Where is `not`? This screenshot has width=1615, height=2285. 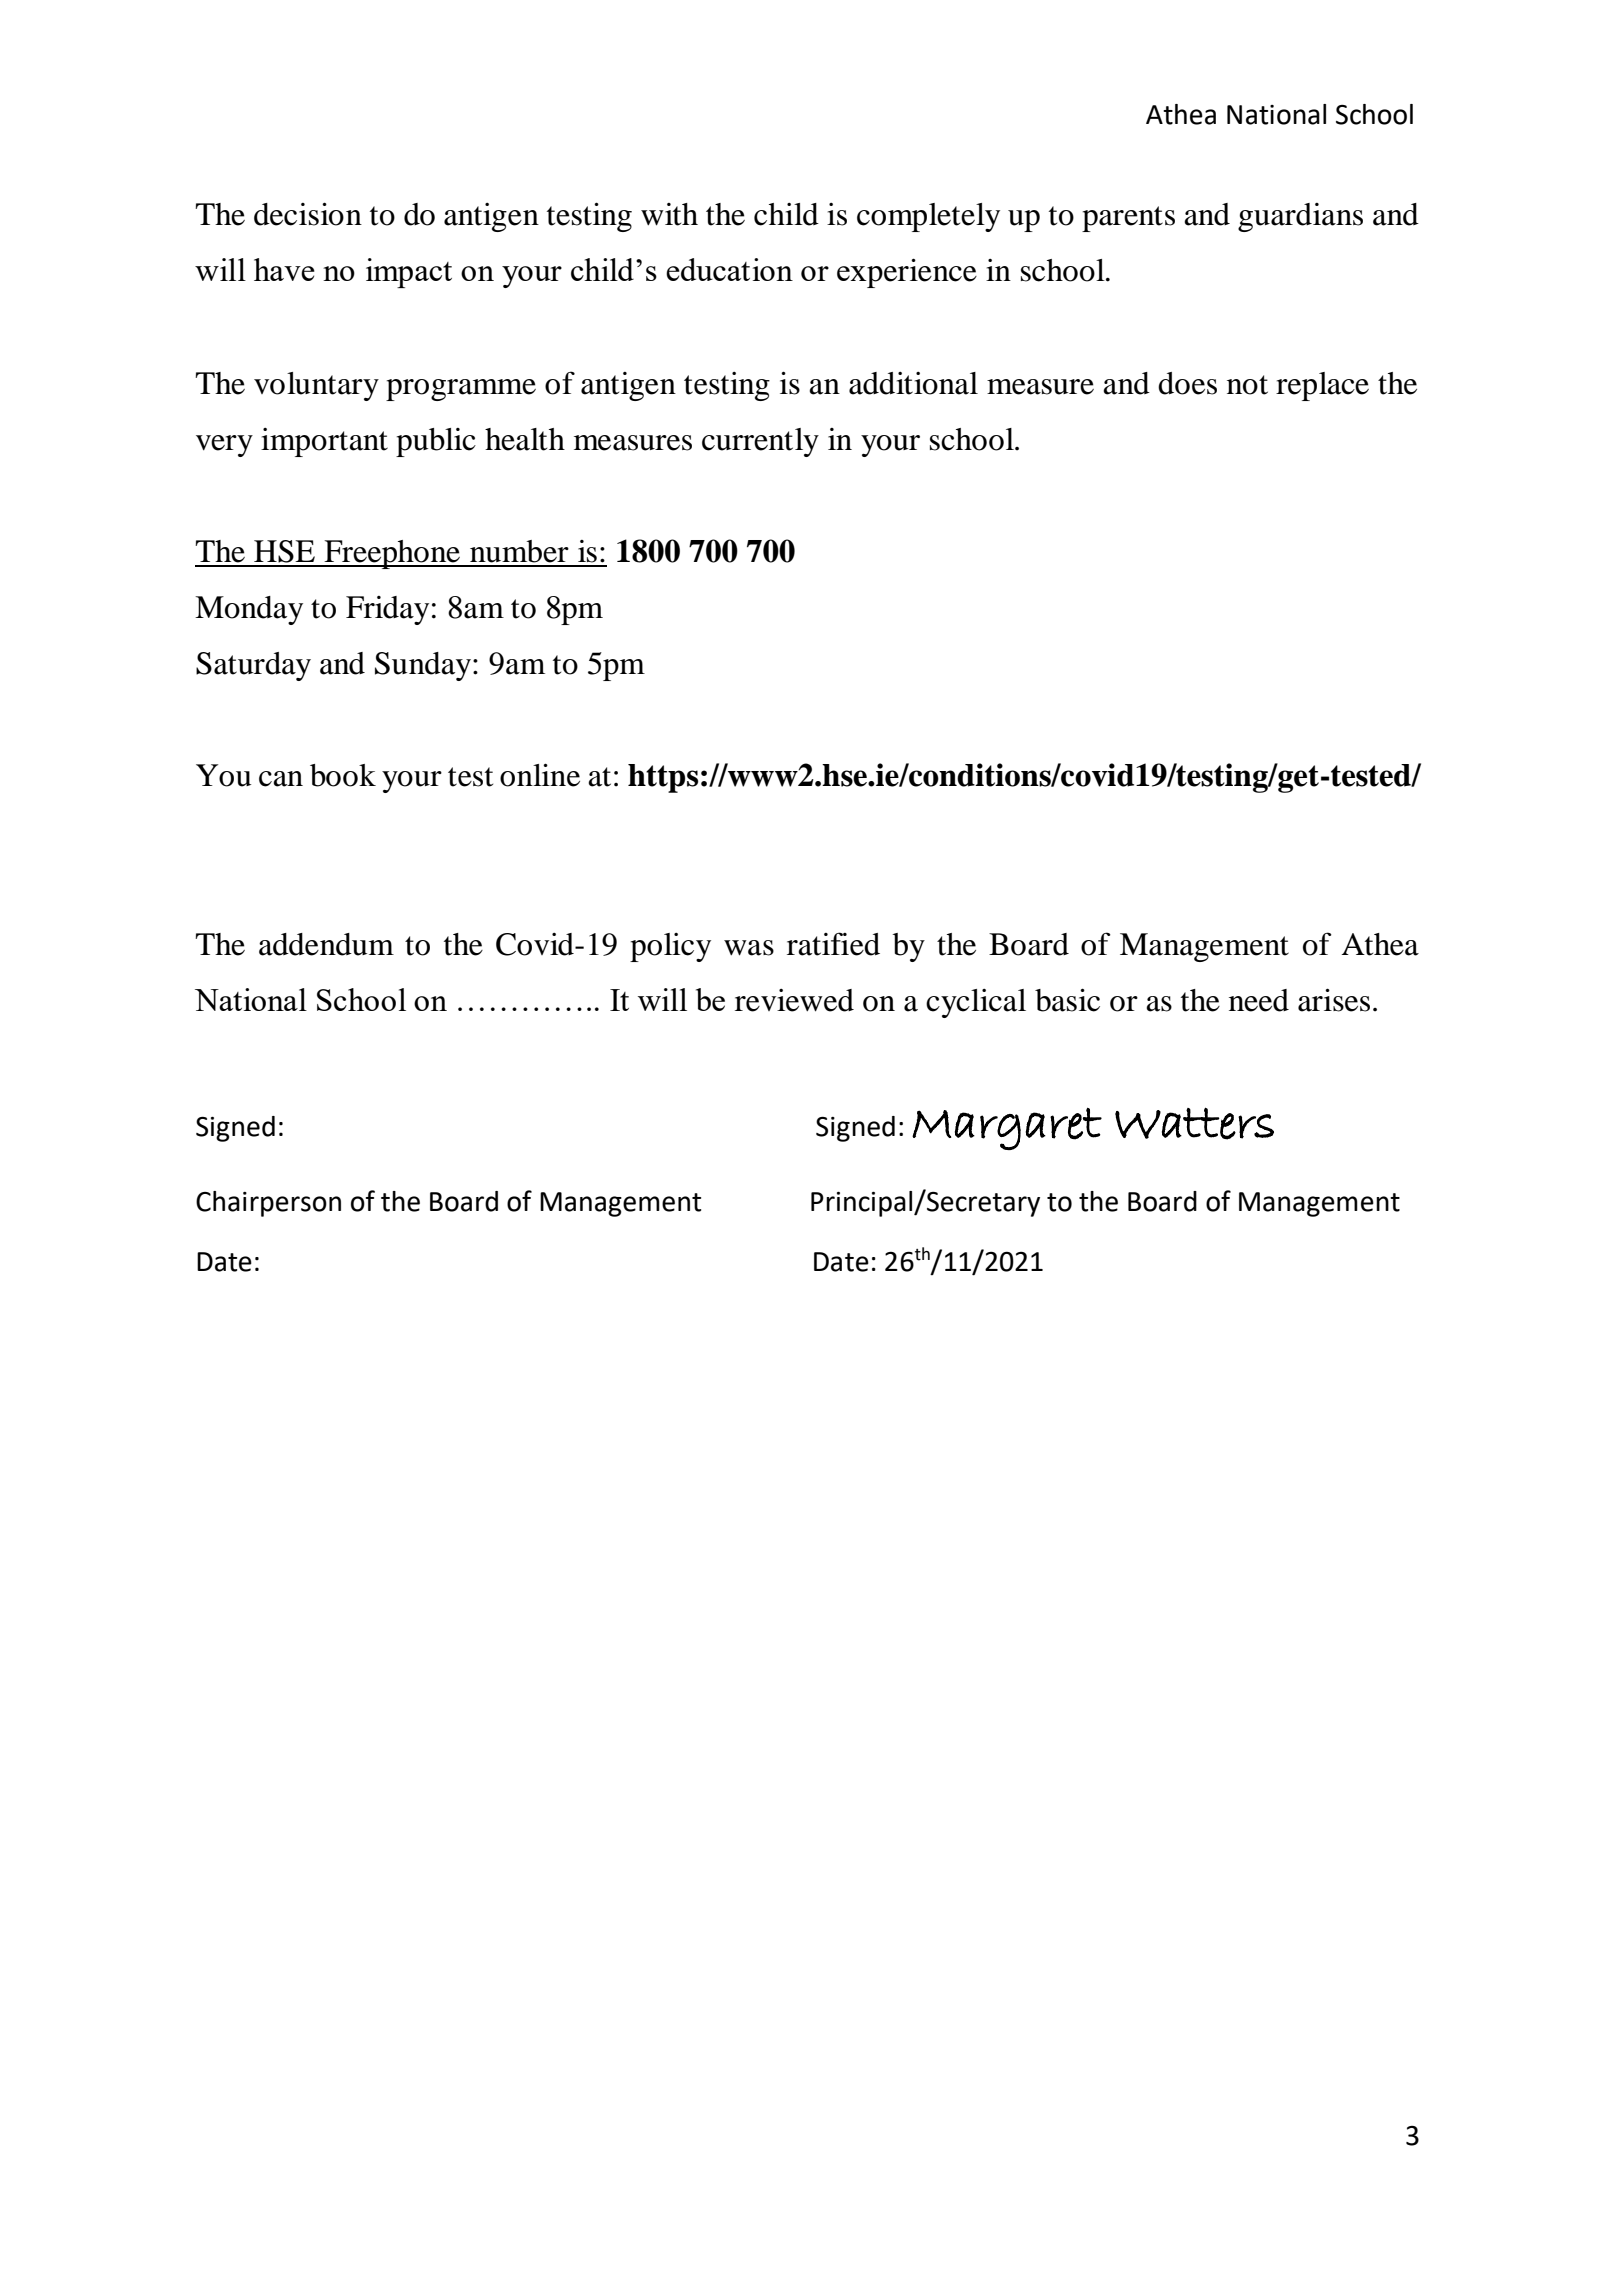
not is located at coordinates (1247, 385).
